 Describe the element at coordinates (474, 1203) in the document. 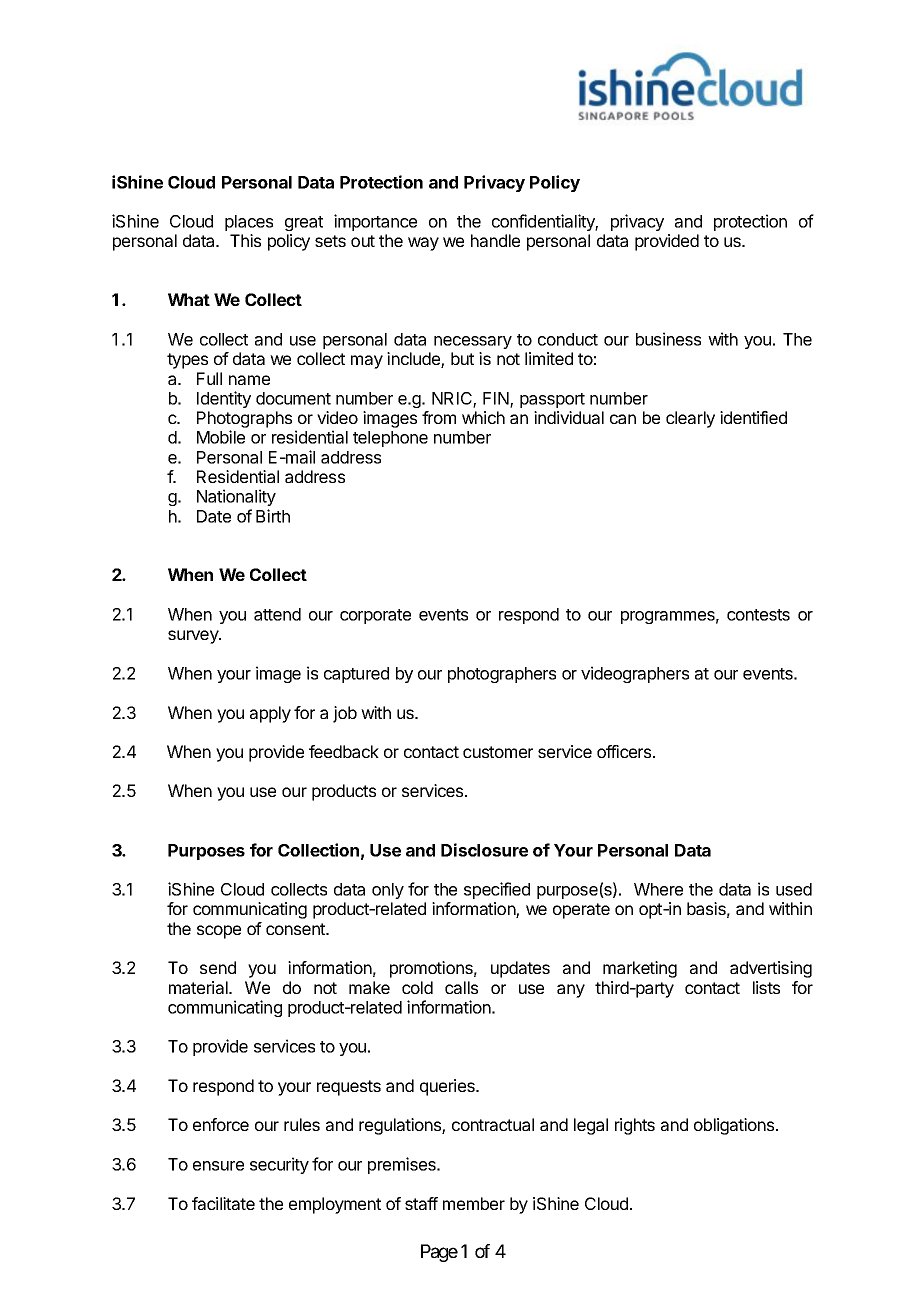

I see `member` at that location.
